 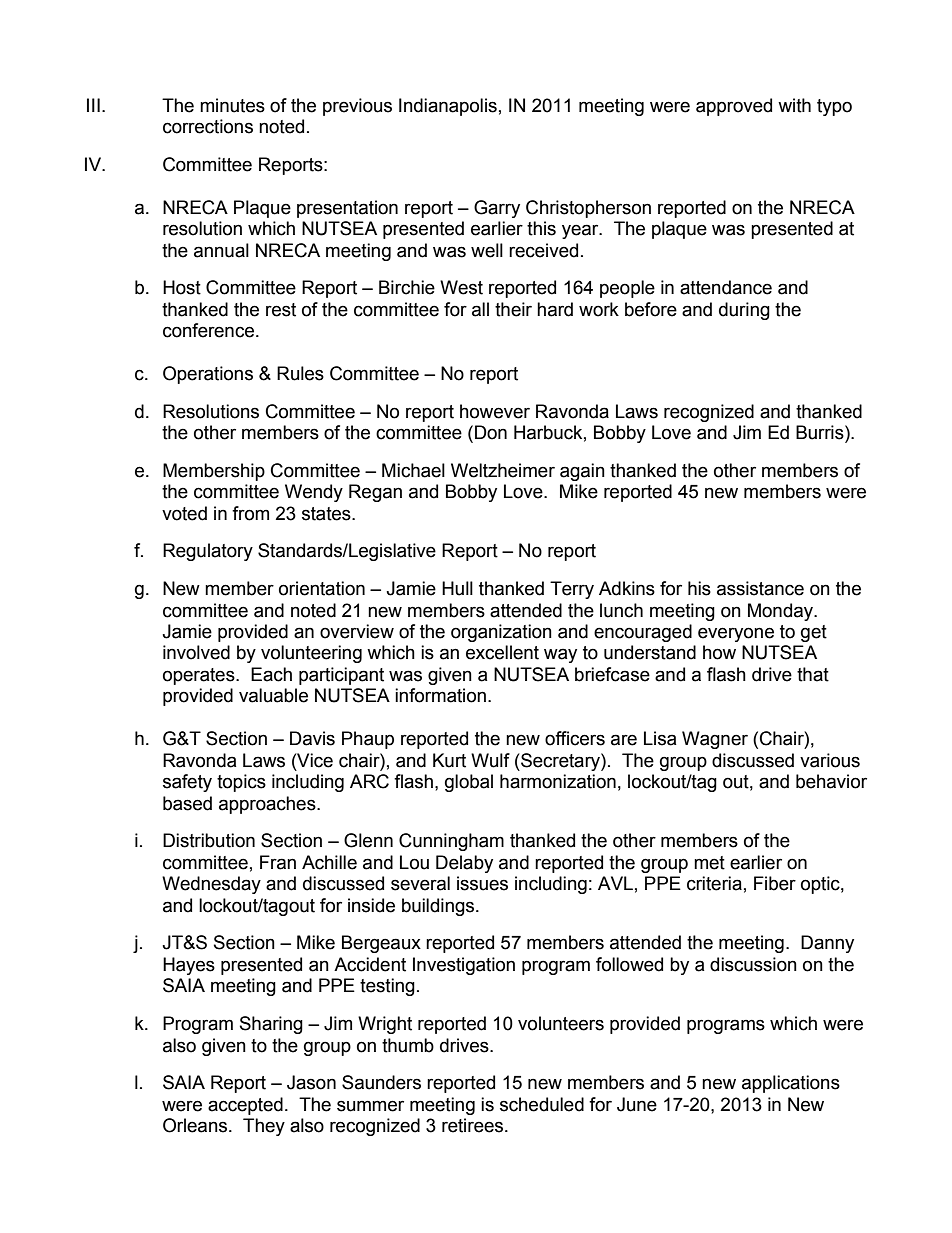 I want to click on retirees, so click(x=474, y=1125).
